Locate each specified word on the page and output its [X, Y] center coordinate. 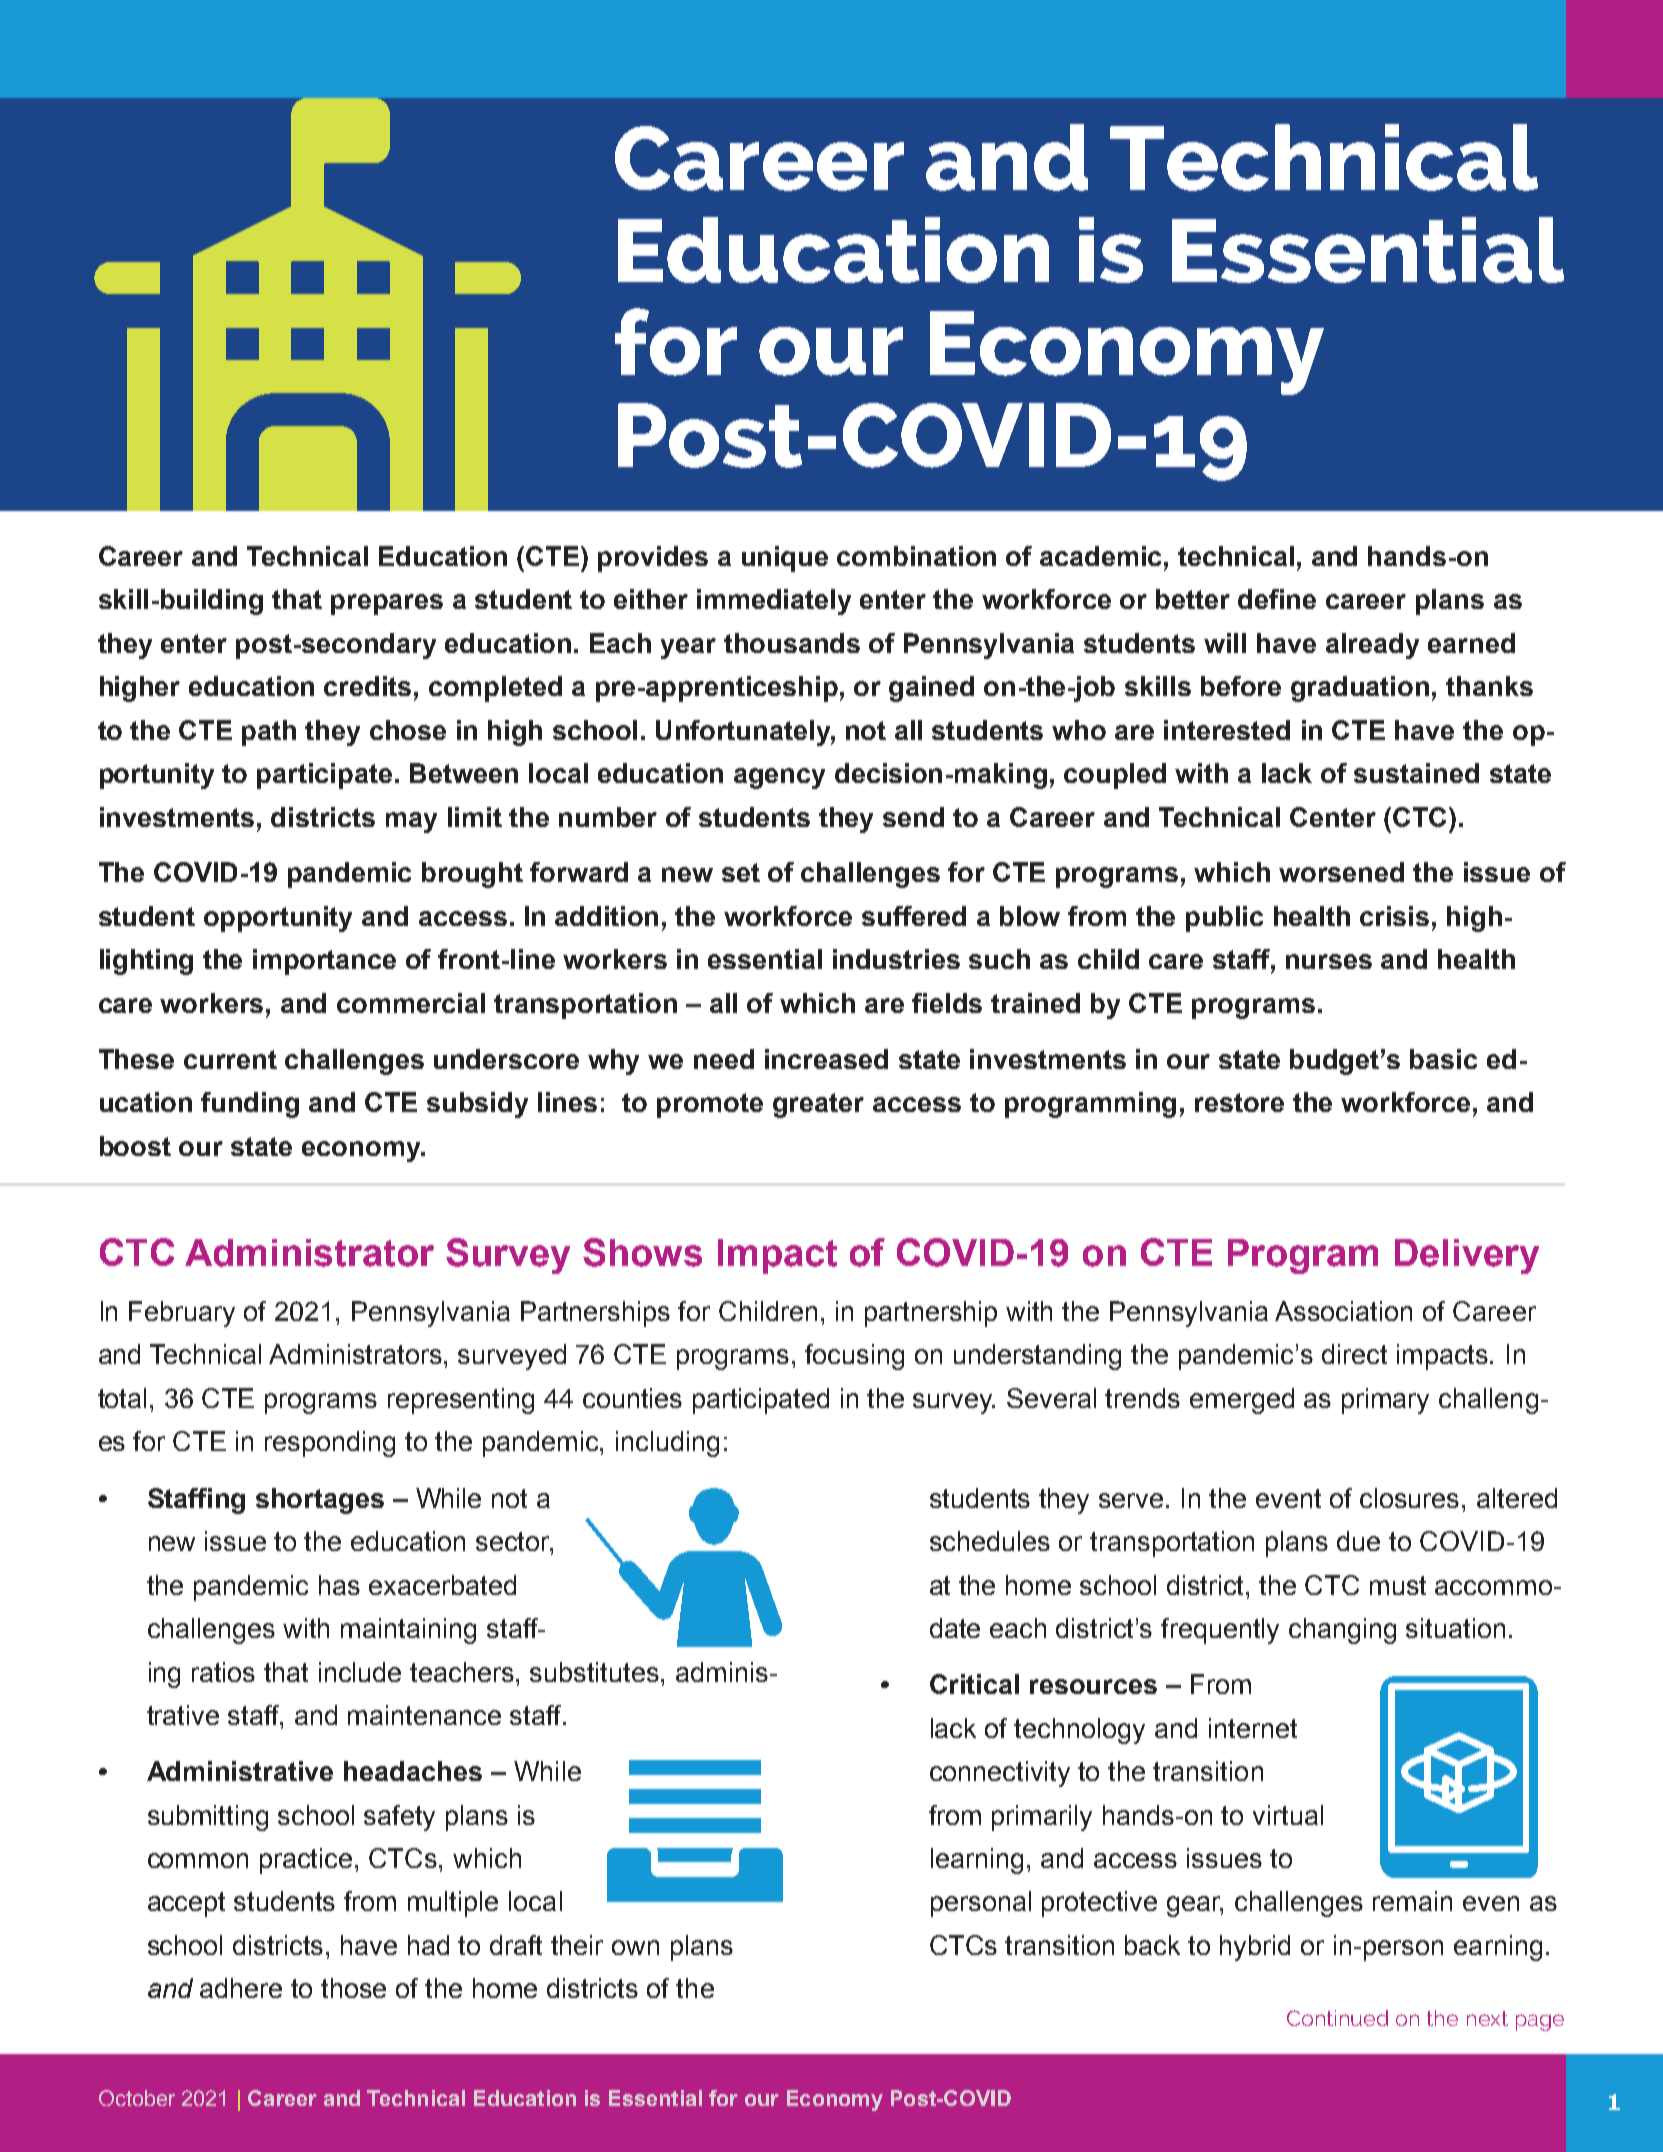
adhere [241, 1988]
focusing [854, 1357]
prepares [387, 604]
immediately [774, 602]
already [1372, 646]
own [635, 1947]
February [182, 1314]
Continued [1337, 2018]
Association [1343, 1311]
